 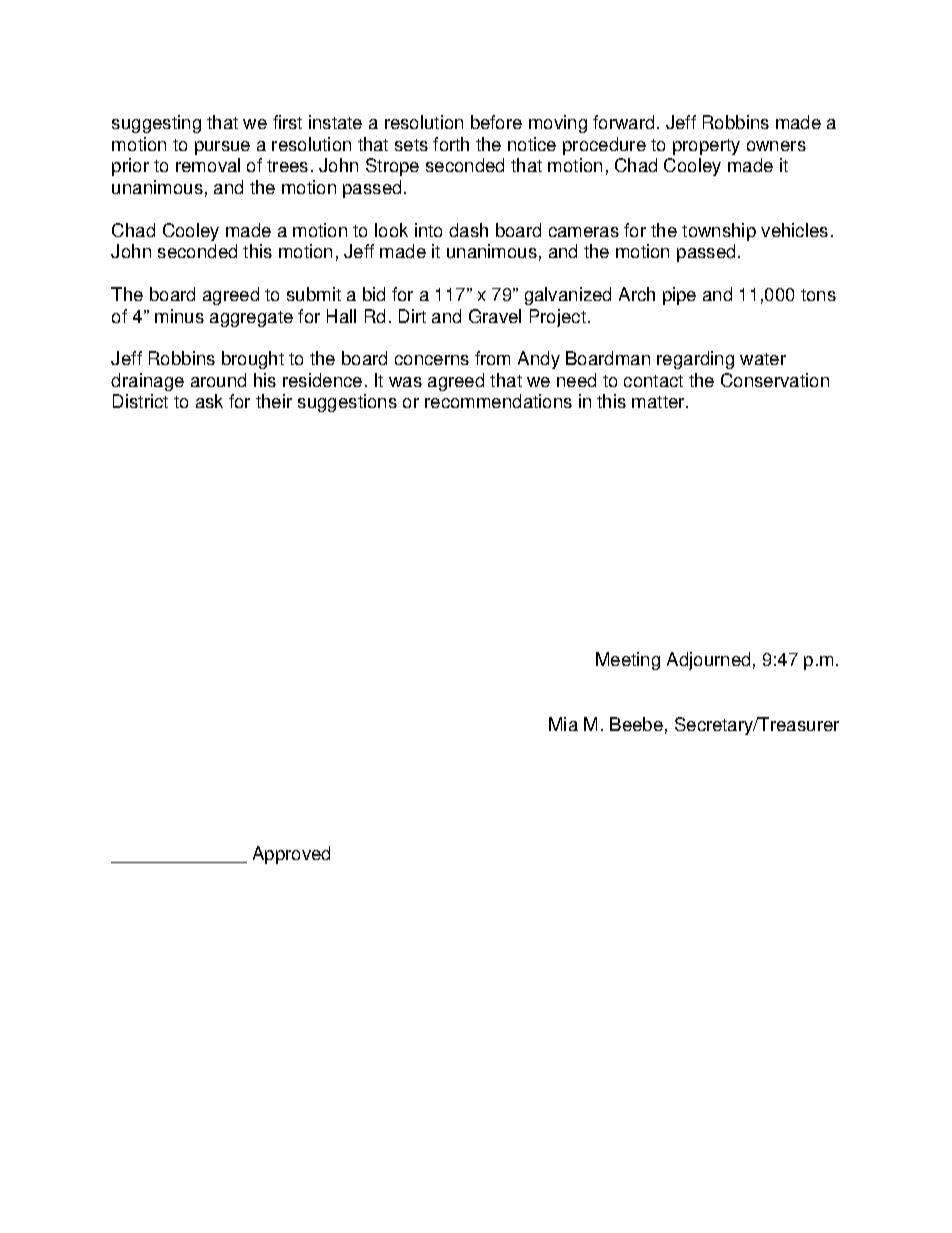 What do you see at coordinates (451, 144) in the screenshot?
I see `forth` at bounding box center [451, 144].
